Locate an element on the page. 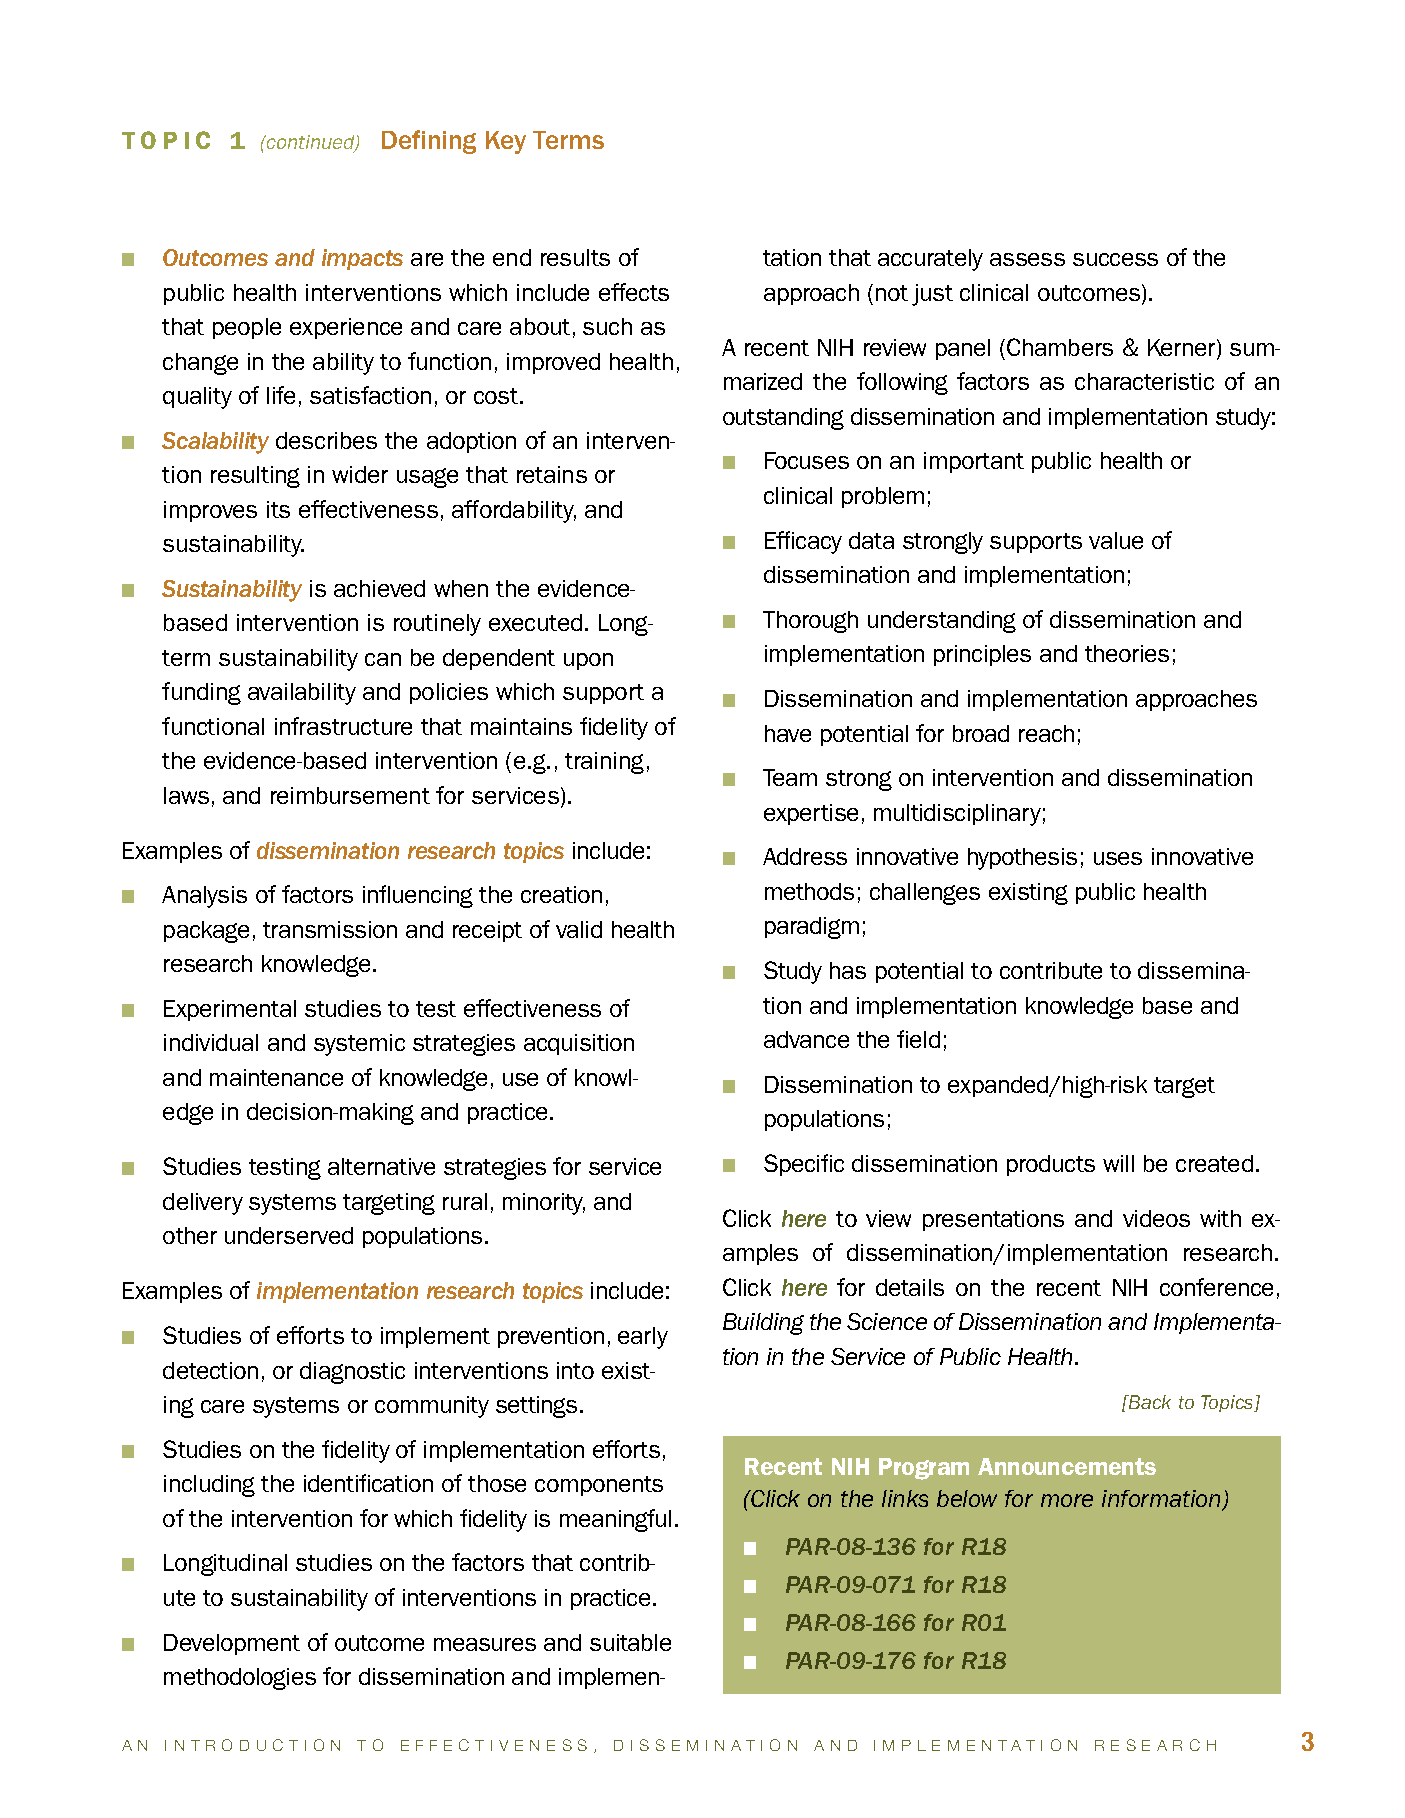  effects is located at coordinates (634, 292).
